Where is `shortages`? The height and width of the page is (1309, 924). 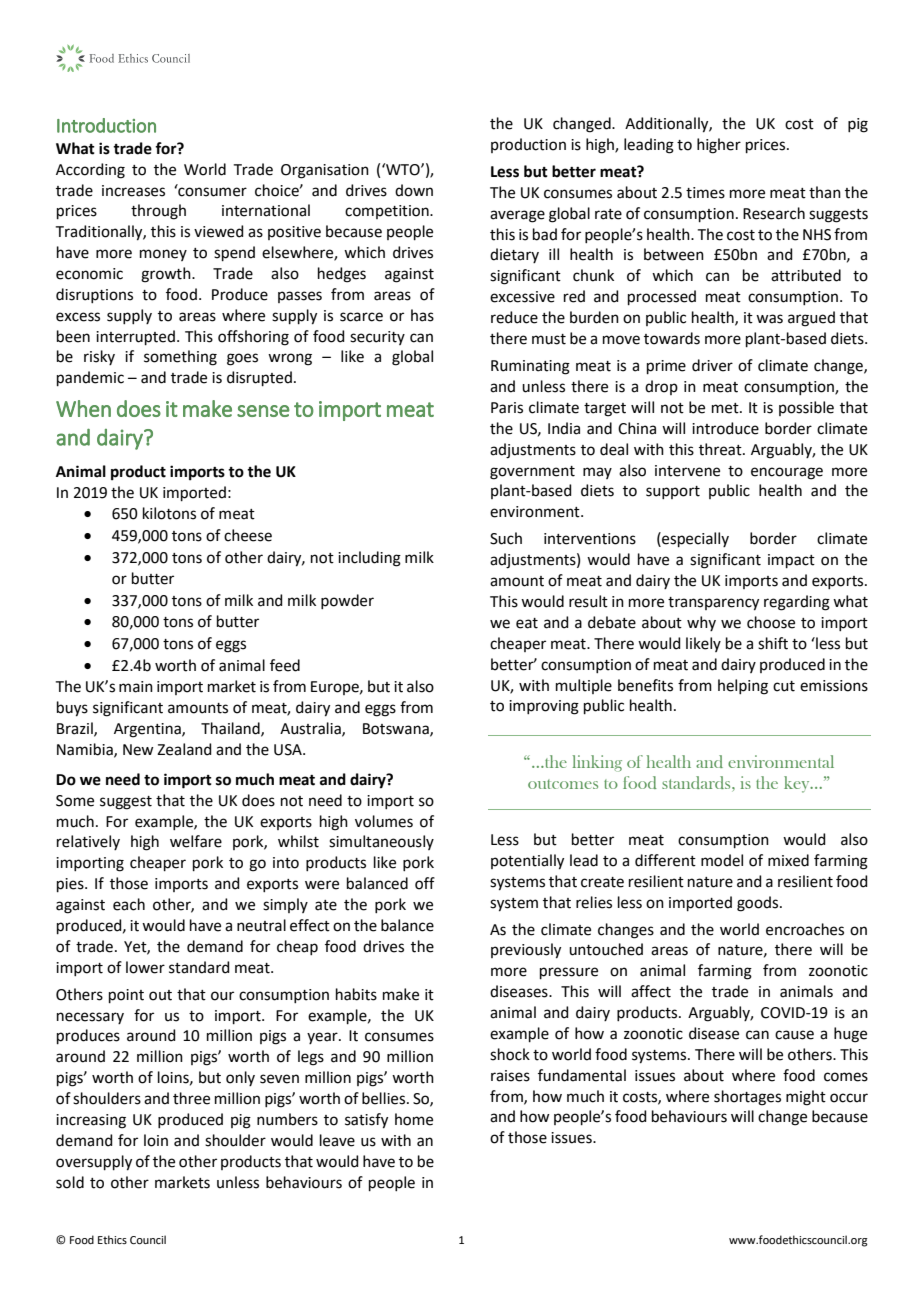
shortages is located at coordinates (747, 1098).
